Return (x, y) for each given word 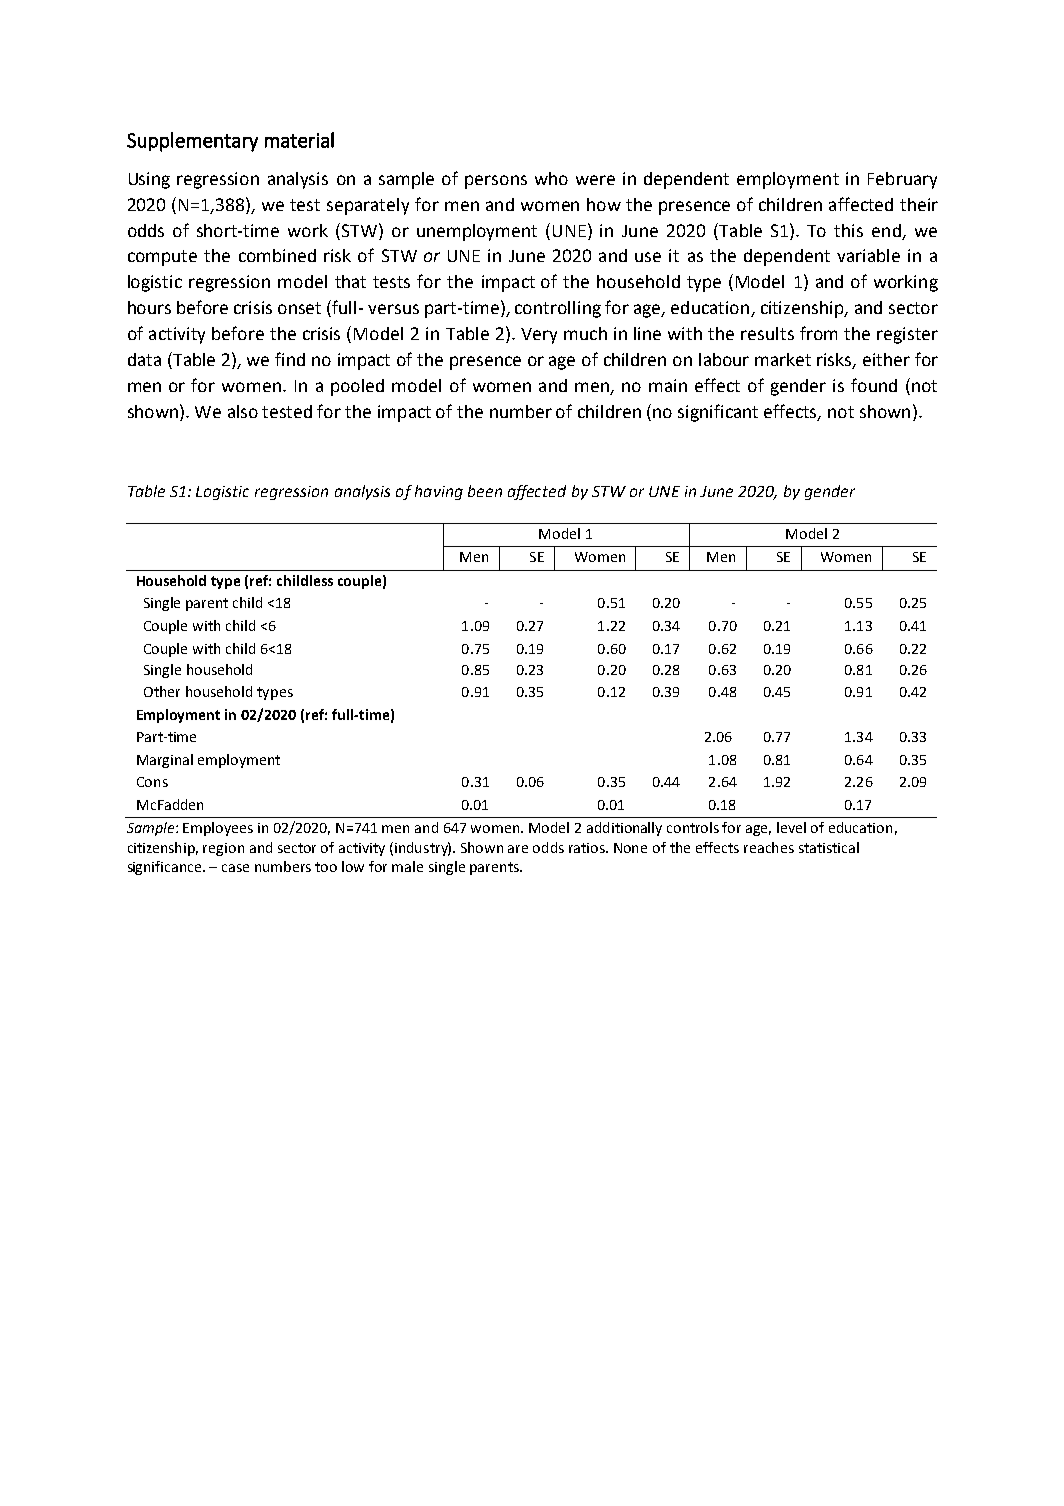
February (902, 180)
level (791, 827)
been (485, 491)
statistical (829, 847)
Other (162, 691)
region (223, 849)
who (551, 178)
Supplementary (192, 142)
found (874, 385)
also (243, 411)
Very (539, 336)
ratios (588, 848)
